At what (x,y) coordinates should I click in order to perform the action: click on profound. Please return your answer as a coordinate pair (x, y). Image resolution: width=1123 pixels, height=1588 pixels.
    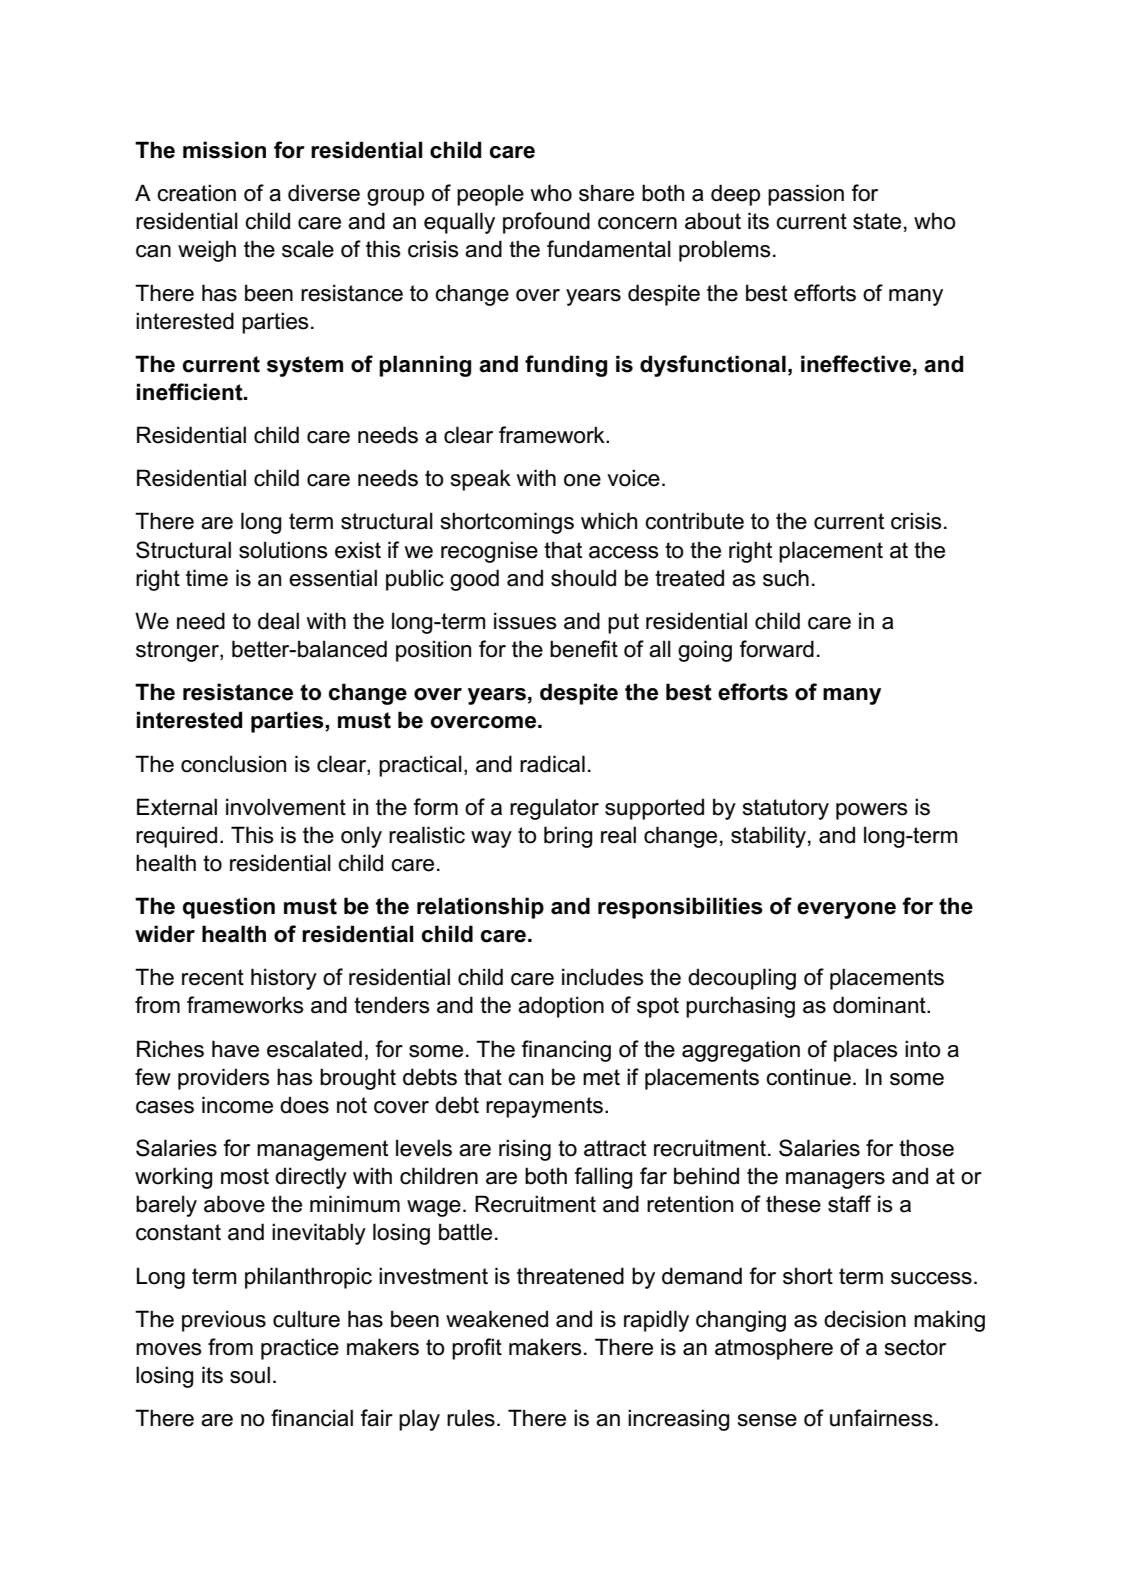
    Looking at the image, I should click on (546, 223).
